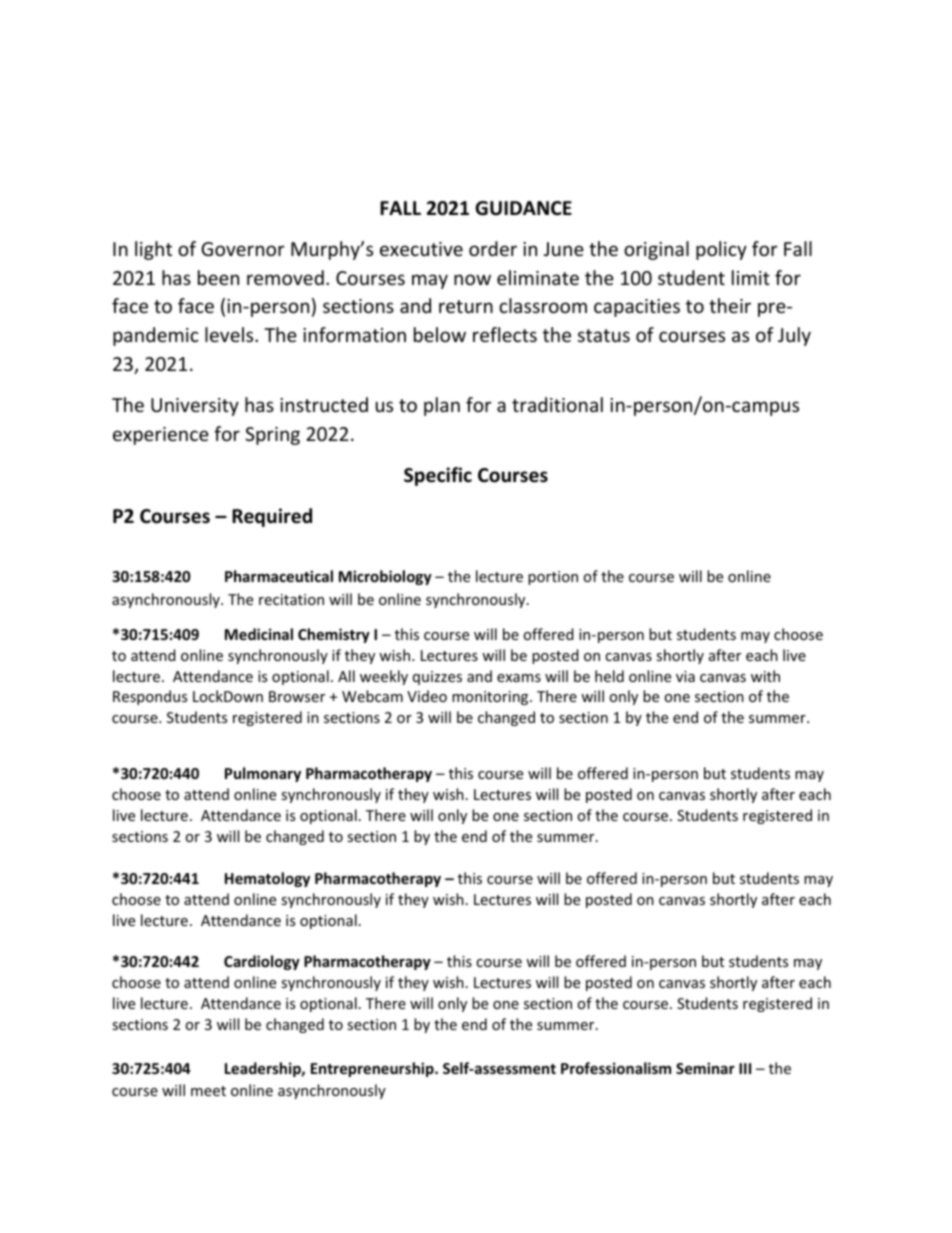  What do you see at coordinates (243, 249) in the screenshot?
I see `Governor` at bounding box center [243, 249].
